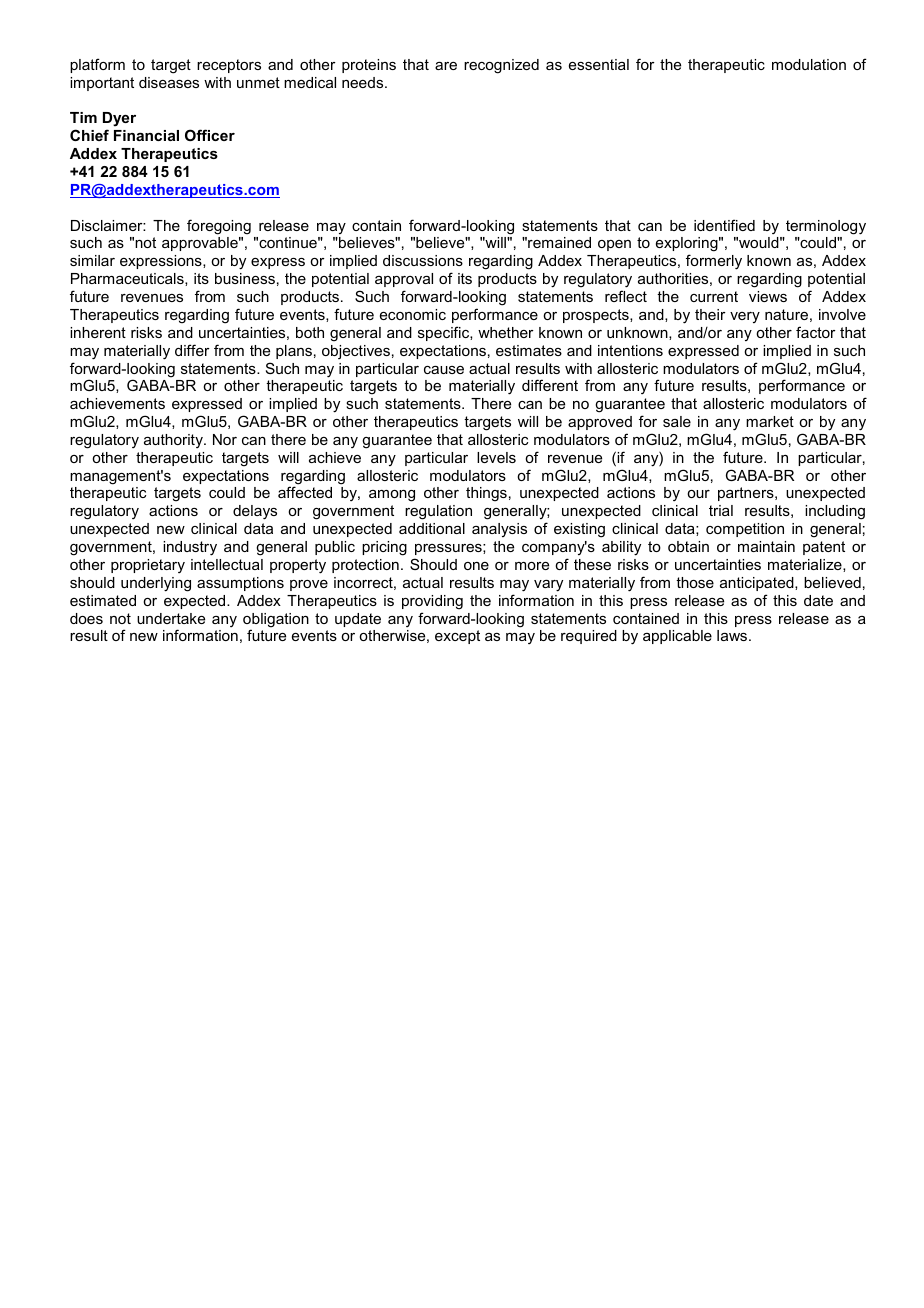  What do you see at coordinates (169, 82) in the image?
I see `diseases` at bounding box center [169, 82].
